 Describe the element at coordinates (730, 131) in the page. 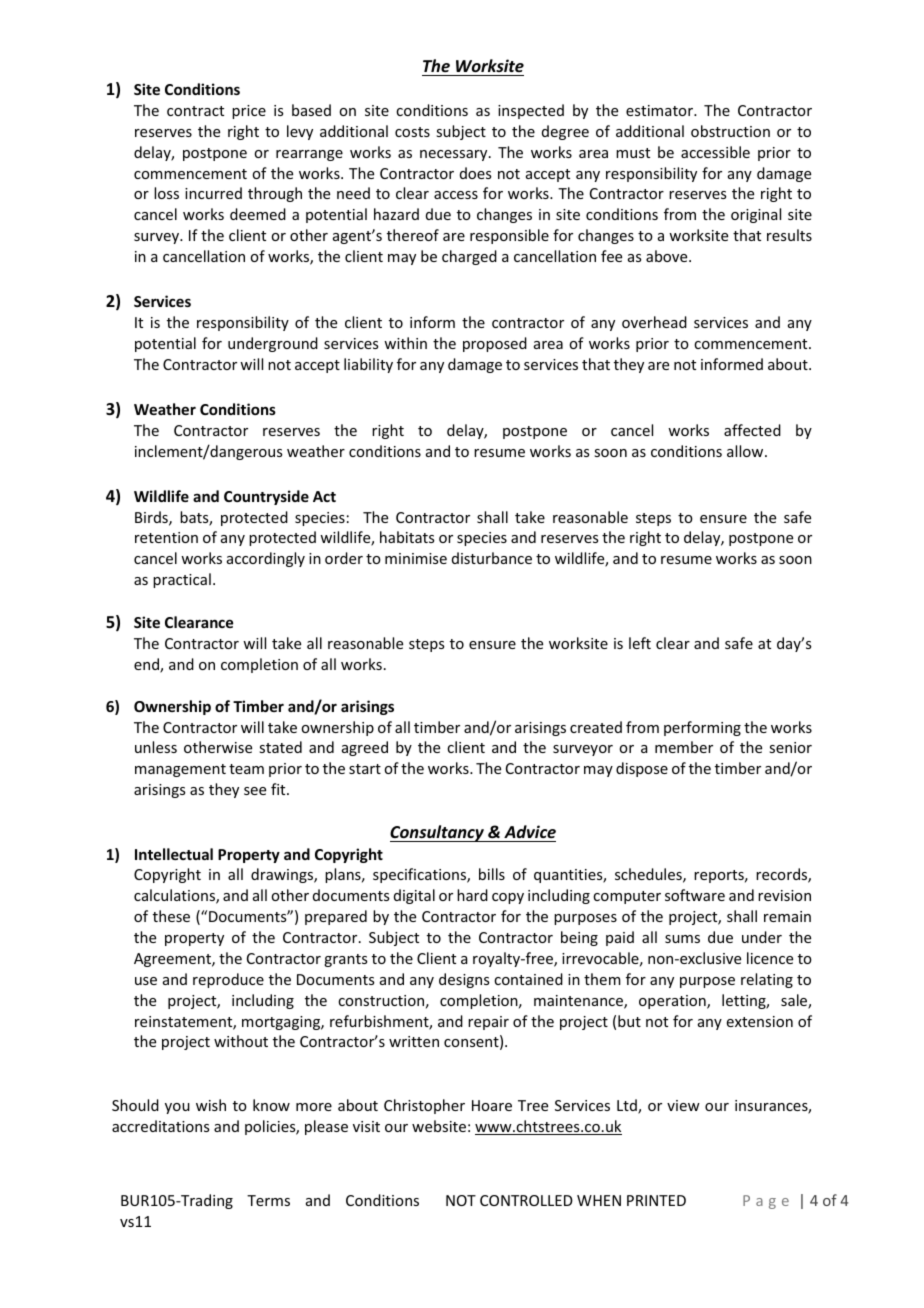

I see `obstruction` at that location.
